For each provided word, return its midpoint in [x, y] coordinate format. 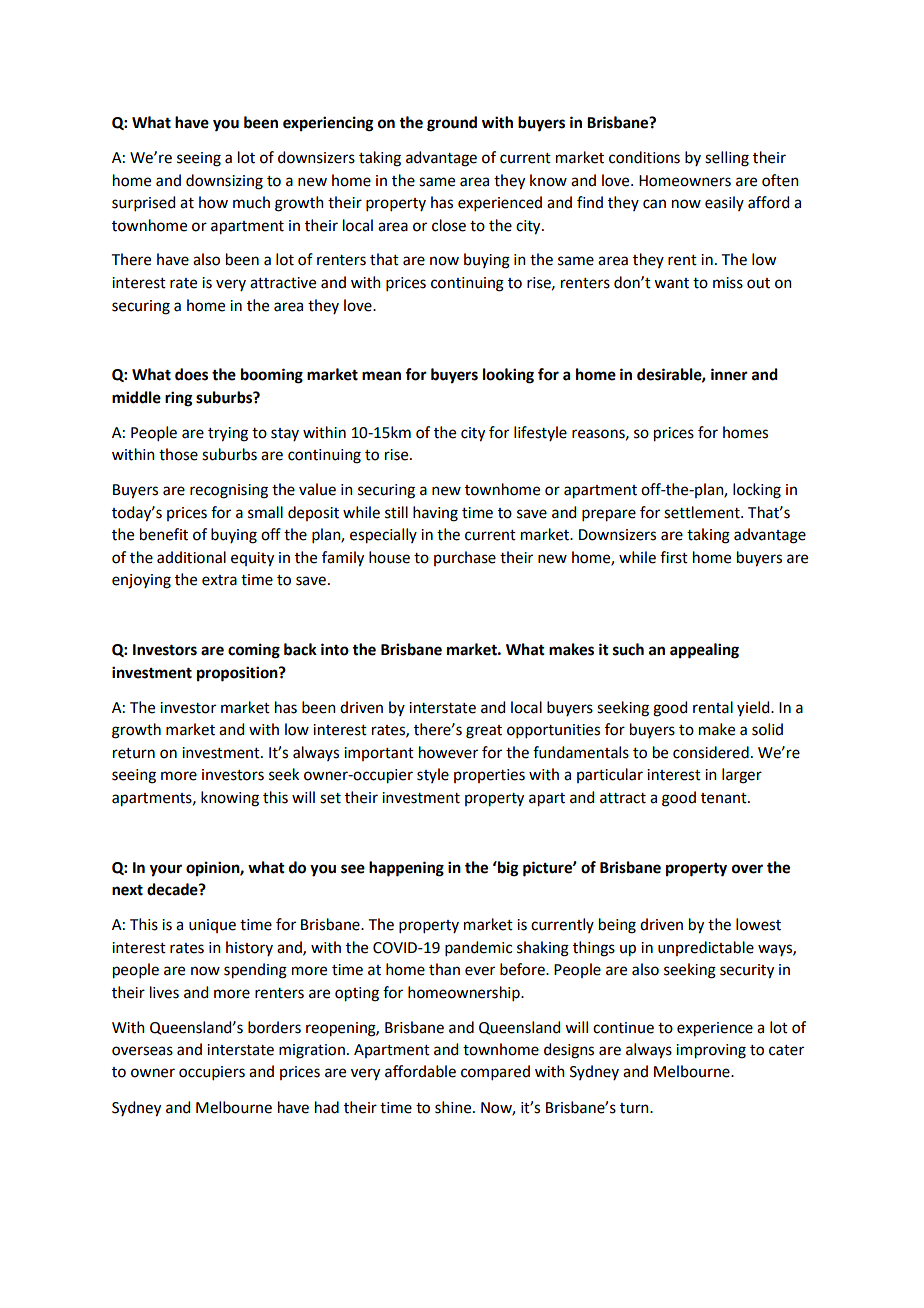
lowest [758, 924]
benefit [164, 534]
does [191, 374]
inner [729, 374]
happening [406, 869]
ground [452, 124]
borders [274, 1027]
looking [508, 376]
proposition [238, 674]
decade [173, 889]
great [484, 732]
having [435, 514]
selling [727, 159]
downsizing [224, 182]
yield [754, 708]
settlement [703, 512]
